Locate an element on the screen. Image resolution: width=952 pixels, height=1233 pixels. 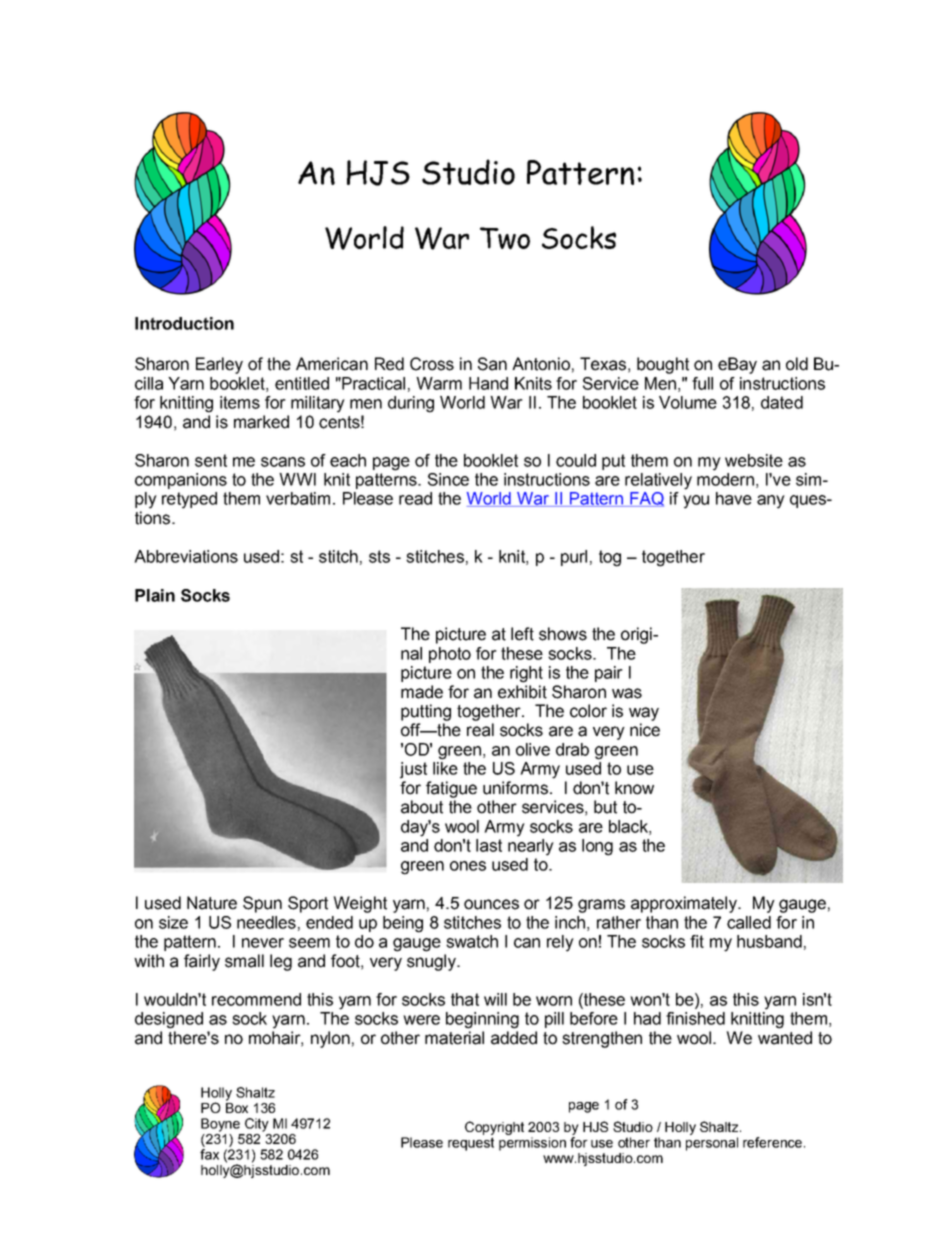
called is located at coordinates (749, 922).
